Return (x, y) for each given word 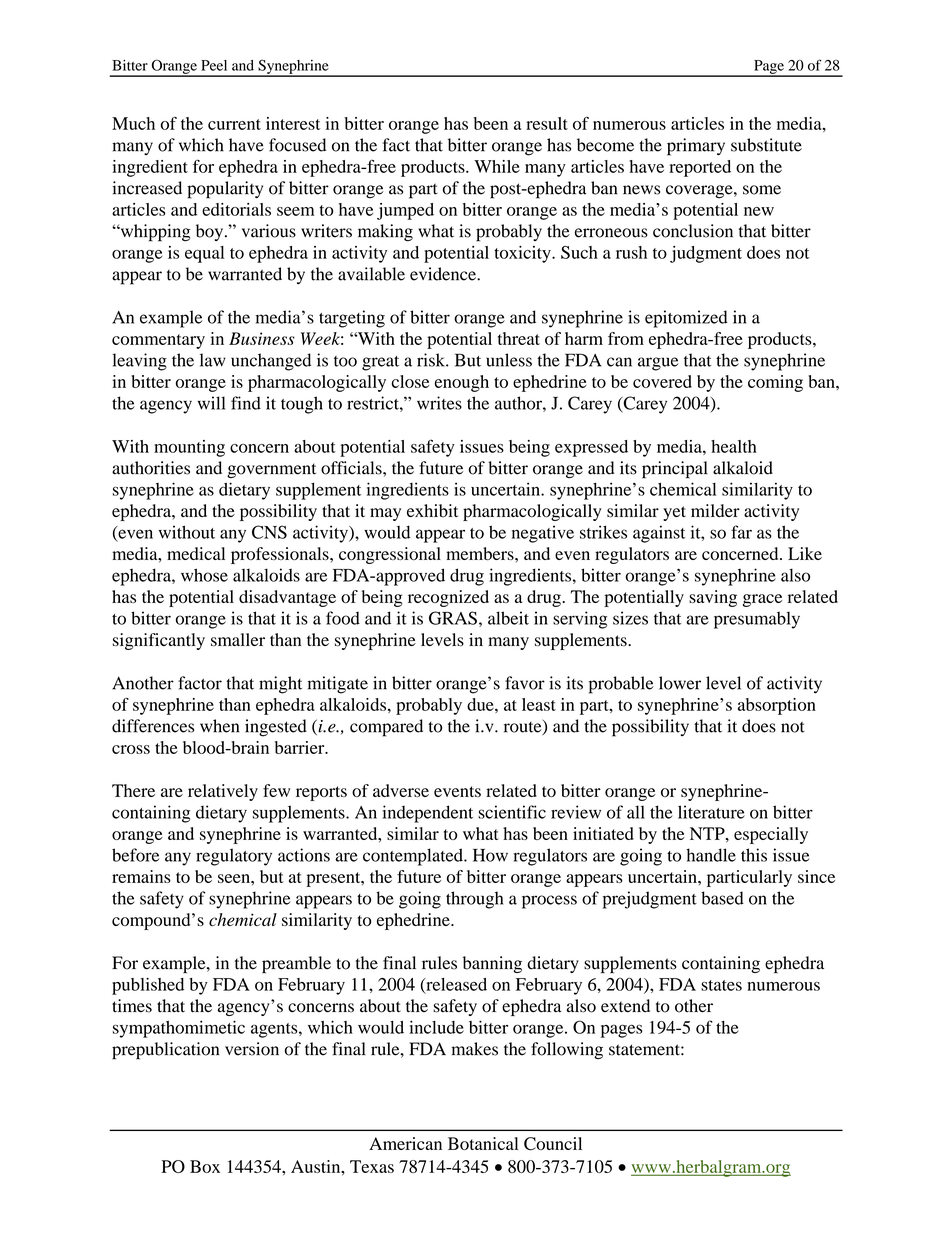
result (547, 123)
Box (205, 1166)
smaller (238, 639)
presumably (757, 620)
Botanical (483, 1143)
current (234, 124)
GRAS (453, 618)
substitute (766, 145)
